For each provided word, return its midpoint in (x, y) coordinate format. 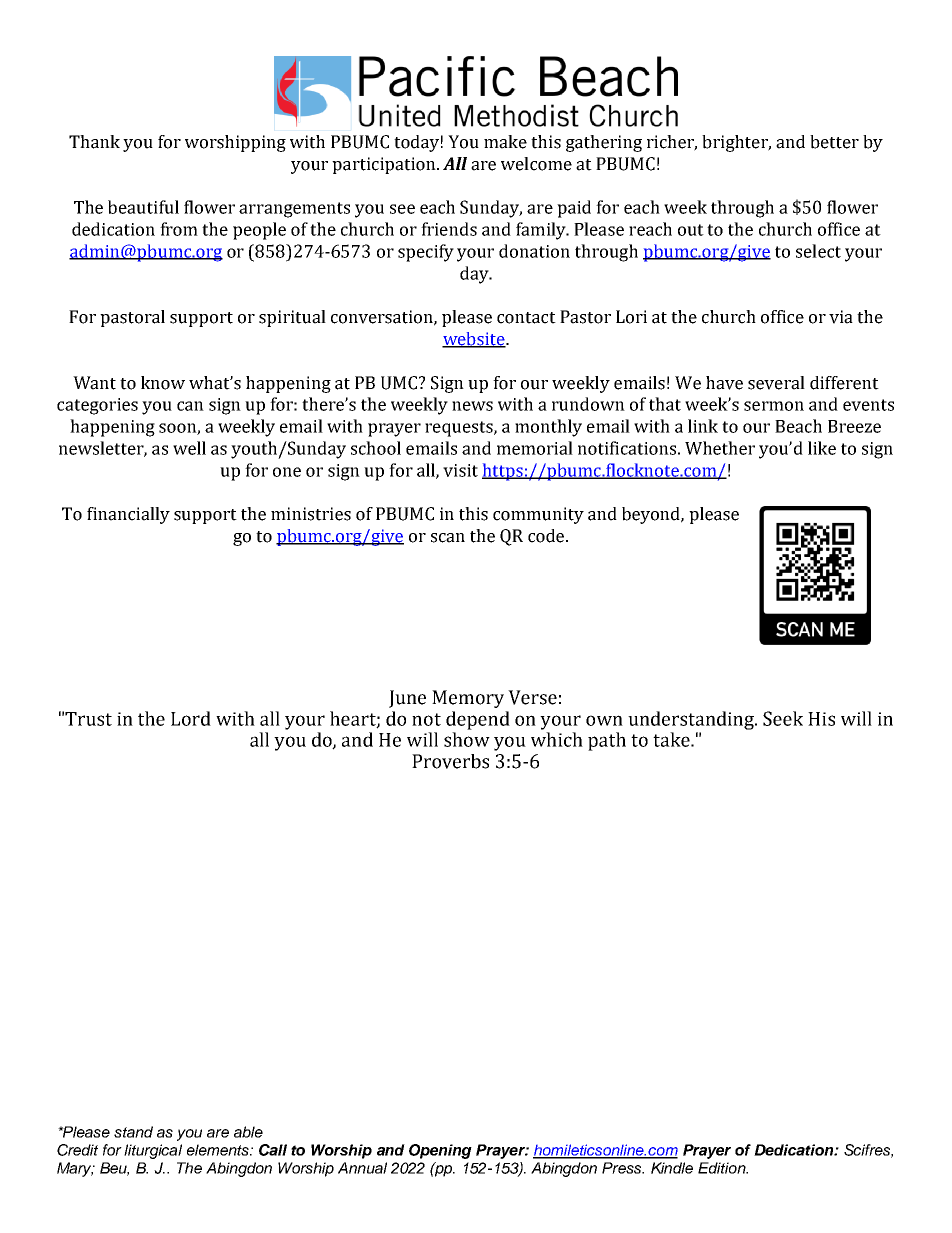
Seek (783, 718)
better (834, 142)
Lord (191, 718)
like (822, 448)
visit (460, 470)
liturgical (153, 1151)
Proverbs (450, 761)
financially (128, 515)
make (505, 142)
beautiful (143, 207)
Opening (440, 1151)
